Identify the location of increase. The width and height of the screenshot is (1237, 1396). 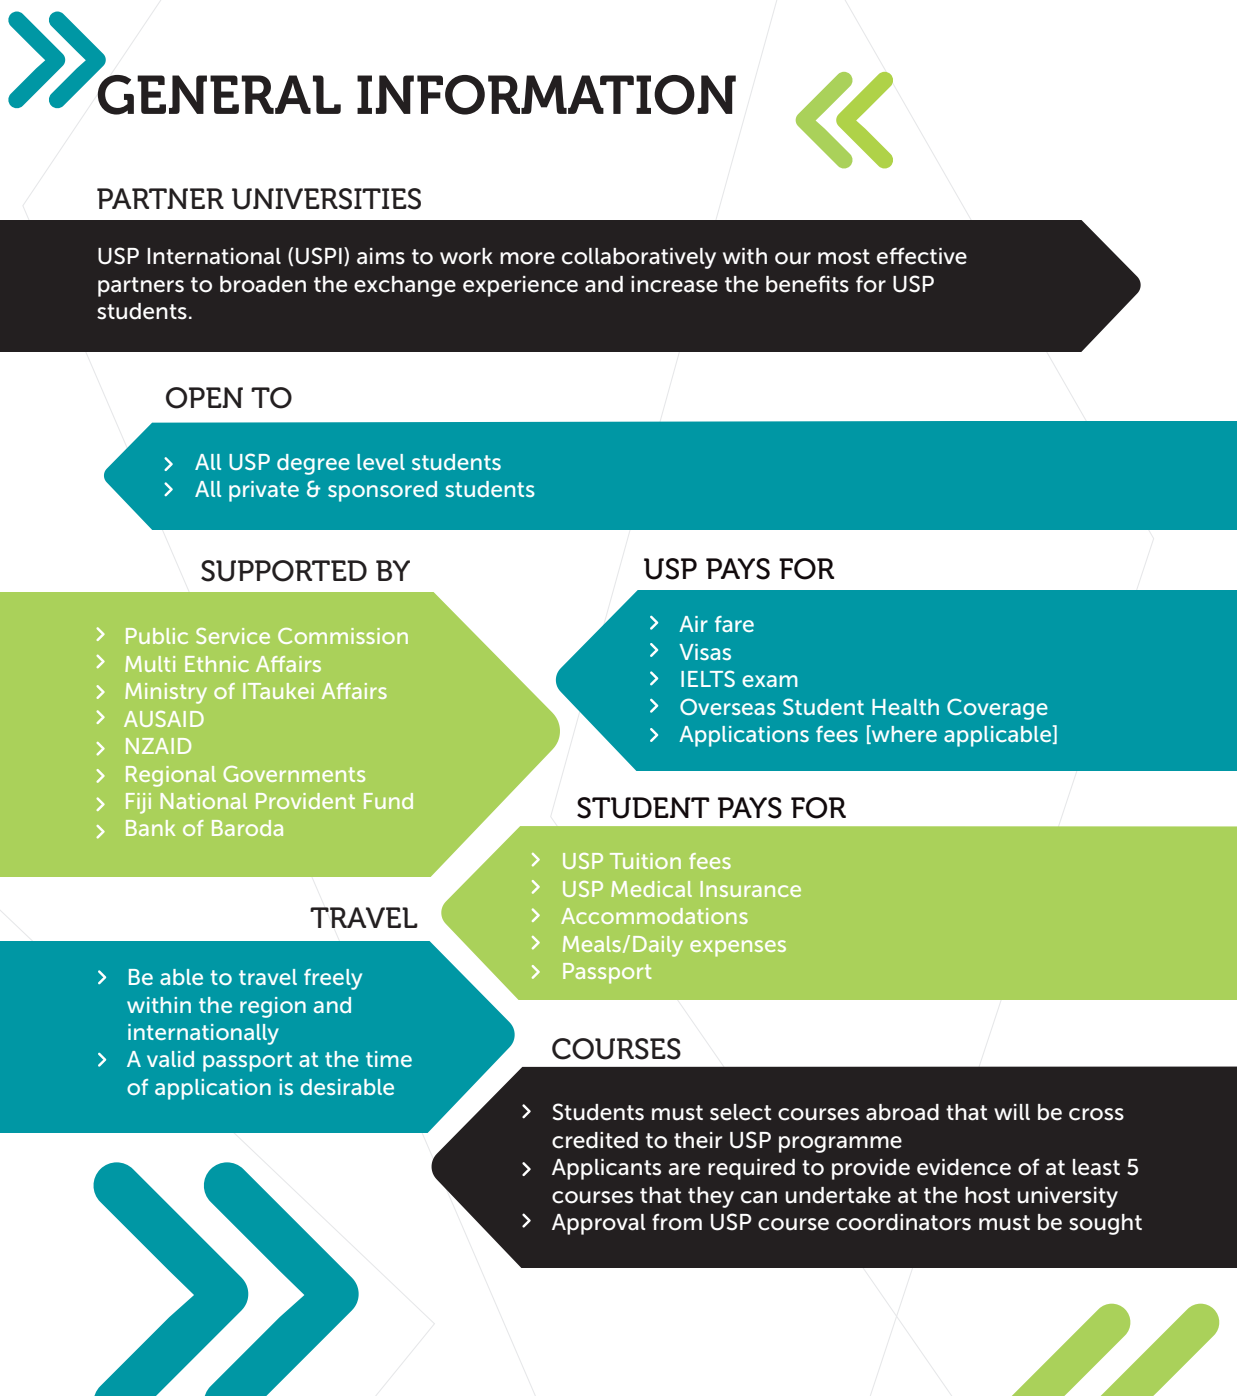
(674, 284).
